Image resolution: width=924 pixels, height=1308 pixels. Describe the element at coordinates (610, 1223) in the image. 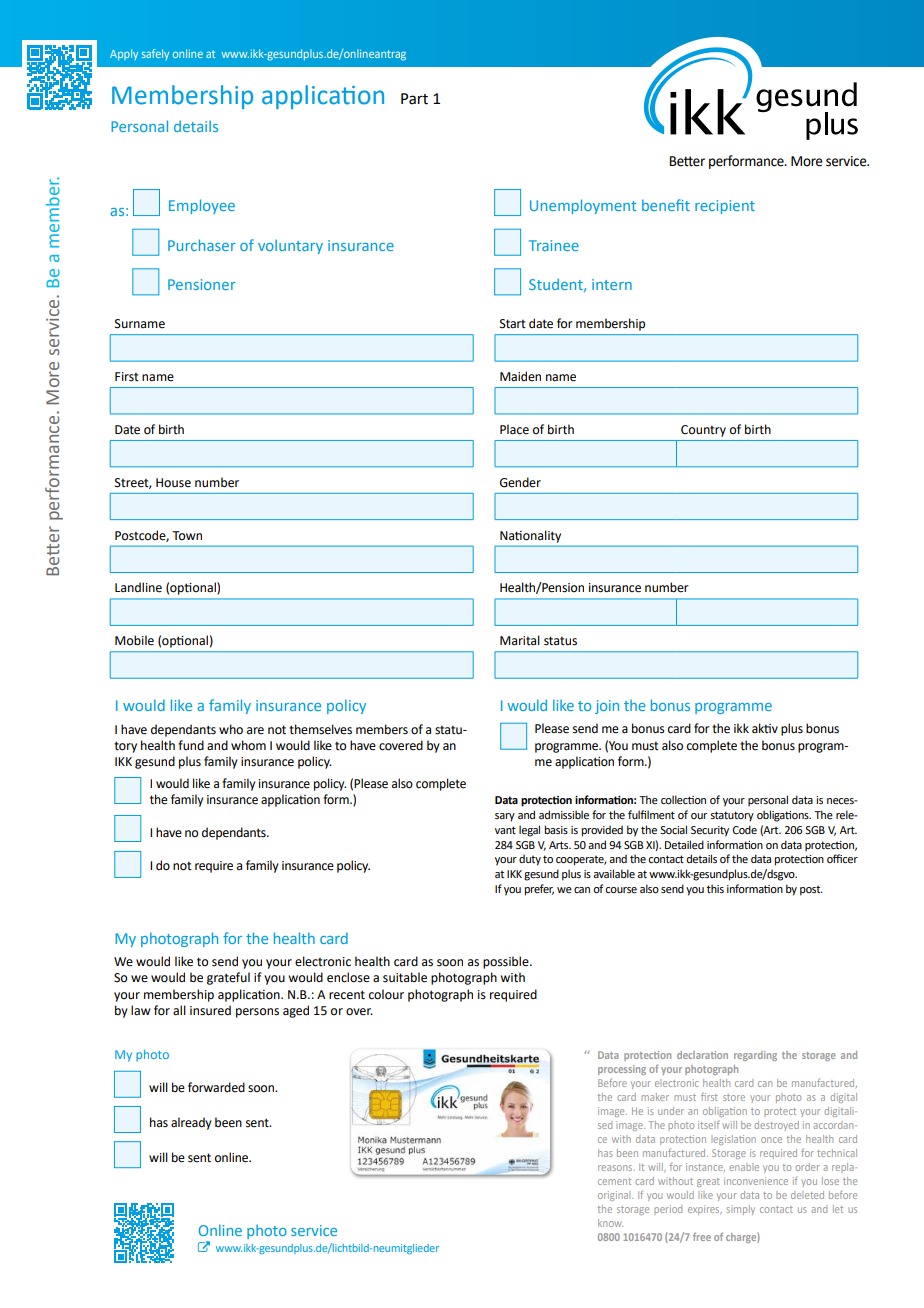

I see `know` at that location.
